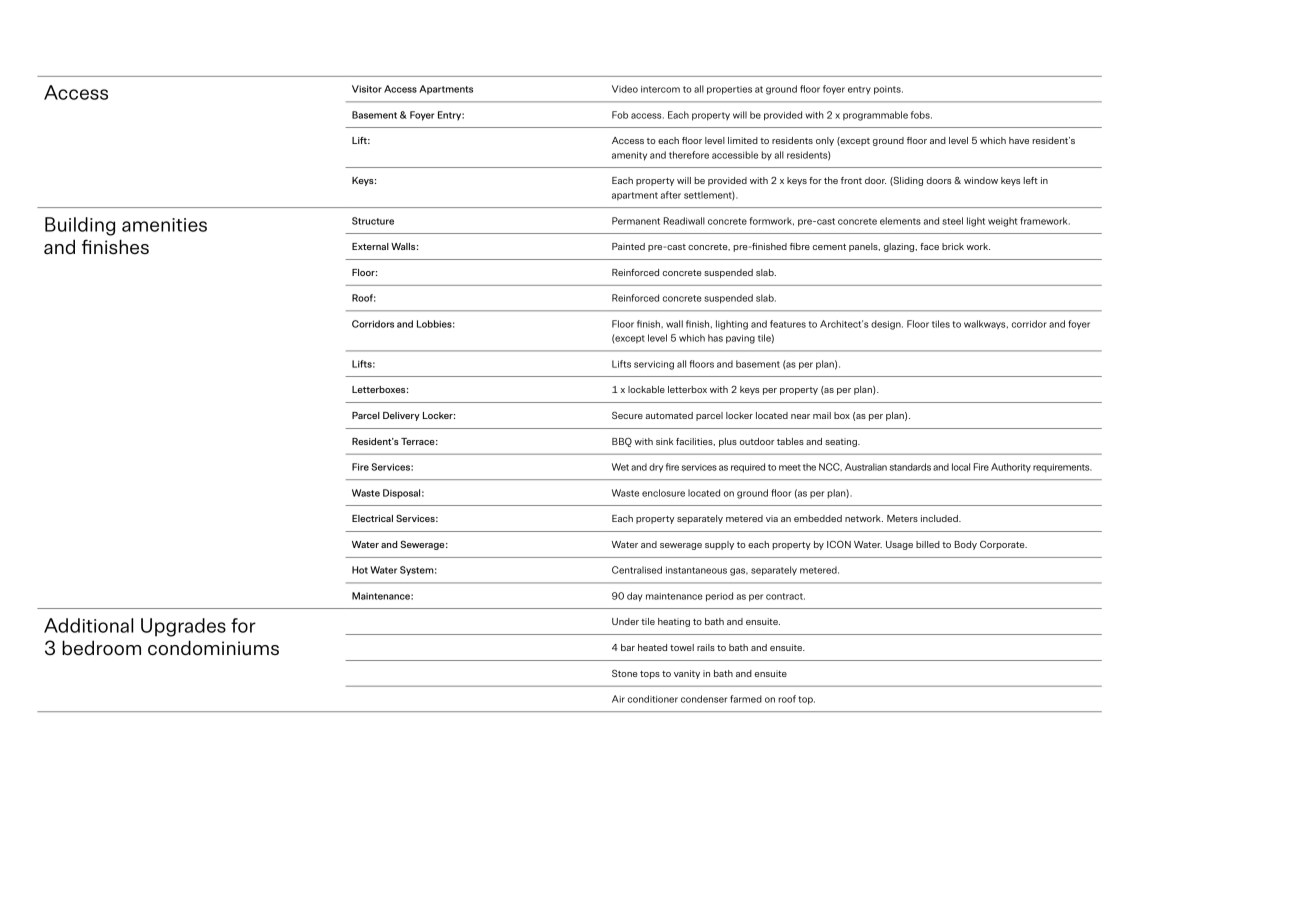  Describe the element at coordinates (624, 673) in the document. I see `Stone` at that location.
